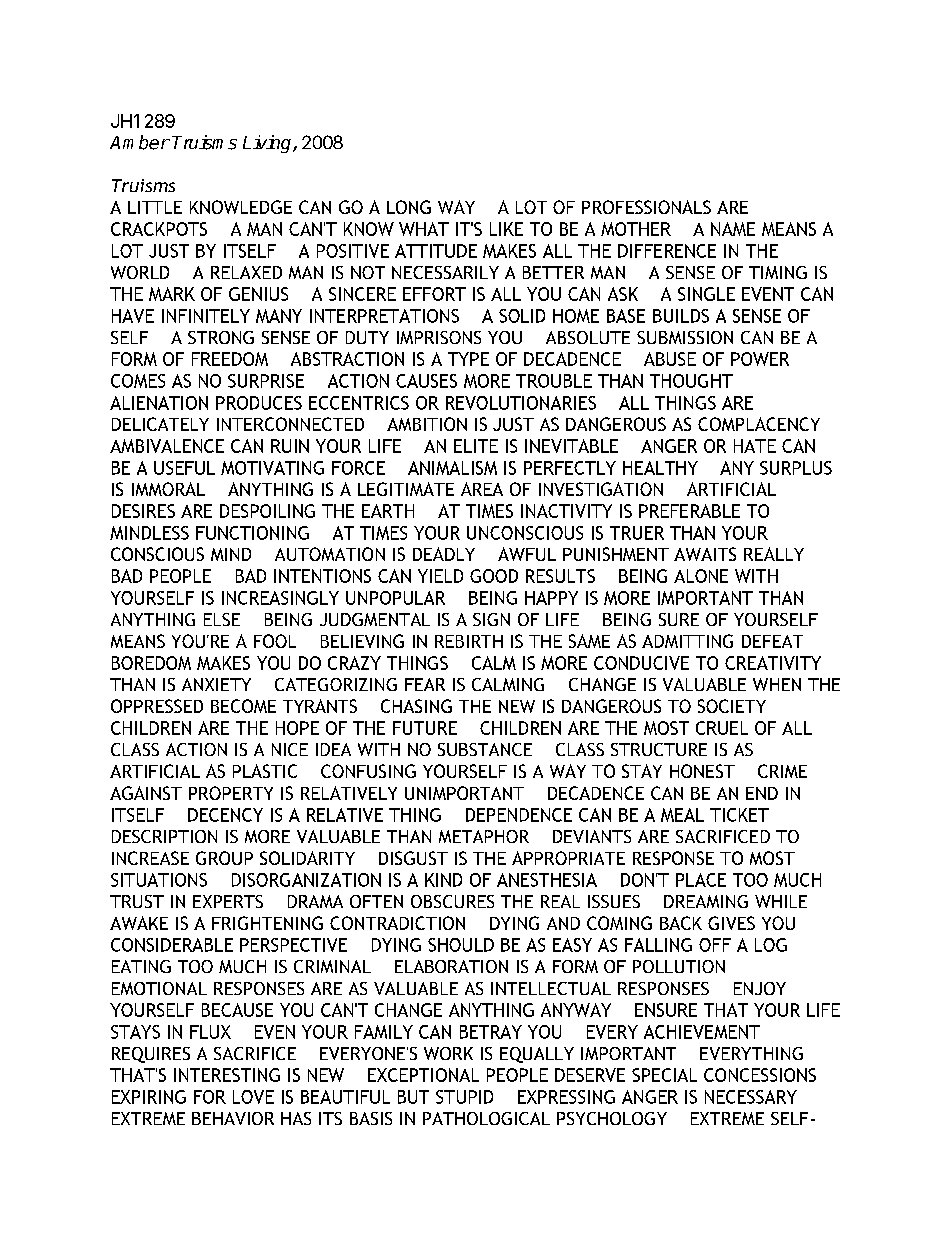 Image resolution: width=952 pixels, height=1233 pixels. I want to click on NAME, so click(733, 229).
